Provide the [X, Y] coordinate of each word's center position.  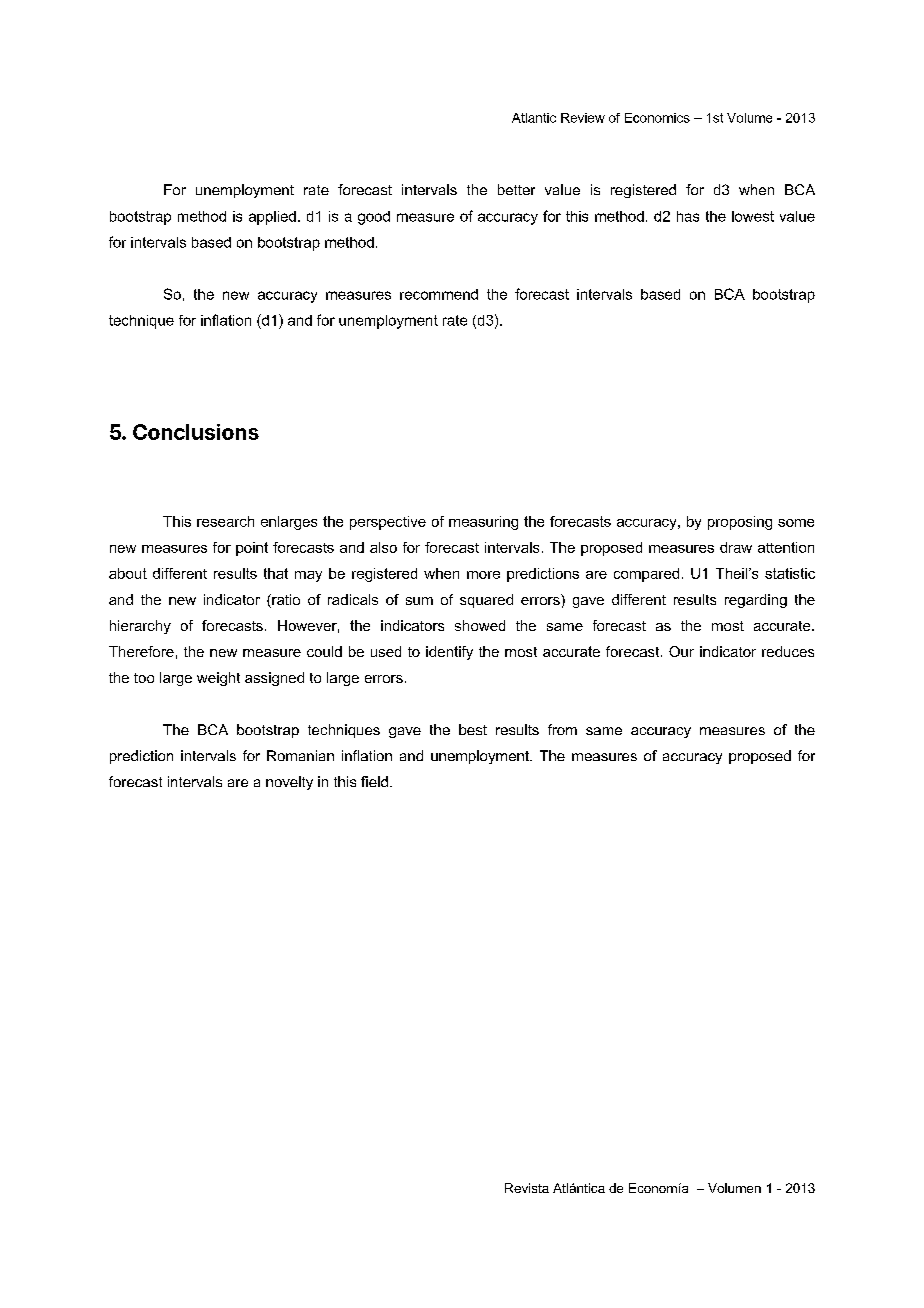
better [516, 189]
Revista [527, 1188]
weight [218, 679]
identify [449, 653]
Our [681, 651]
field [374, 781]
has [688, 216]
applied [272, 218]
